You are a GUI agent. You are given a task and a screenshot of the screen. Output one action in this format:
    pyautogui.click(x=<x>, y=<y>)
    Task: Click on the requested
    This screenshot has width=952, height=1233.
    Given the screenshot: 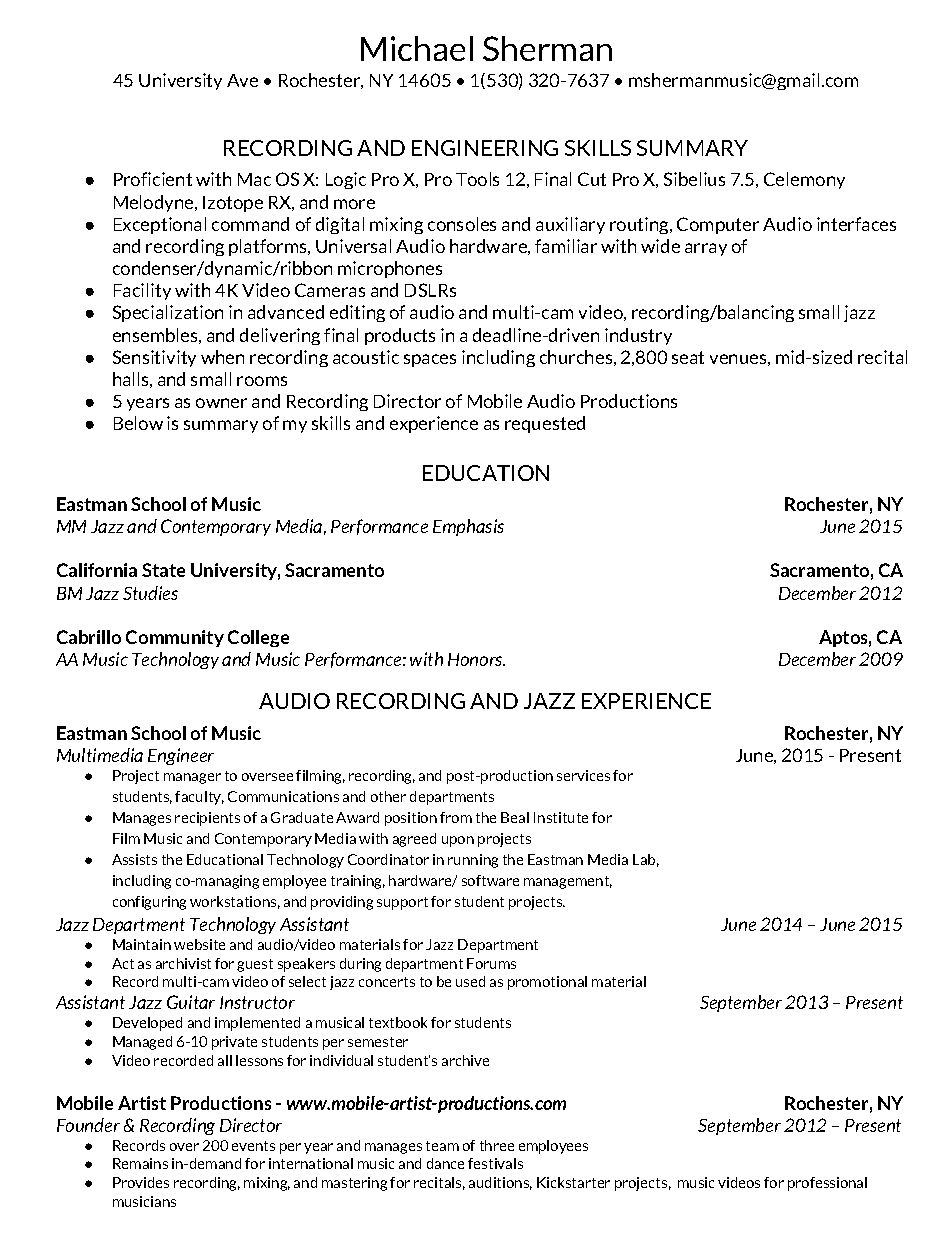 What is the action you would take?
    pyautogui.click(x=545, y=424)
